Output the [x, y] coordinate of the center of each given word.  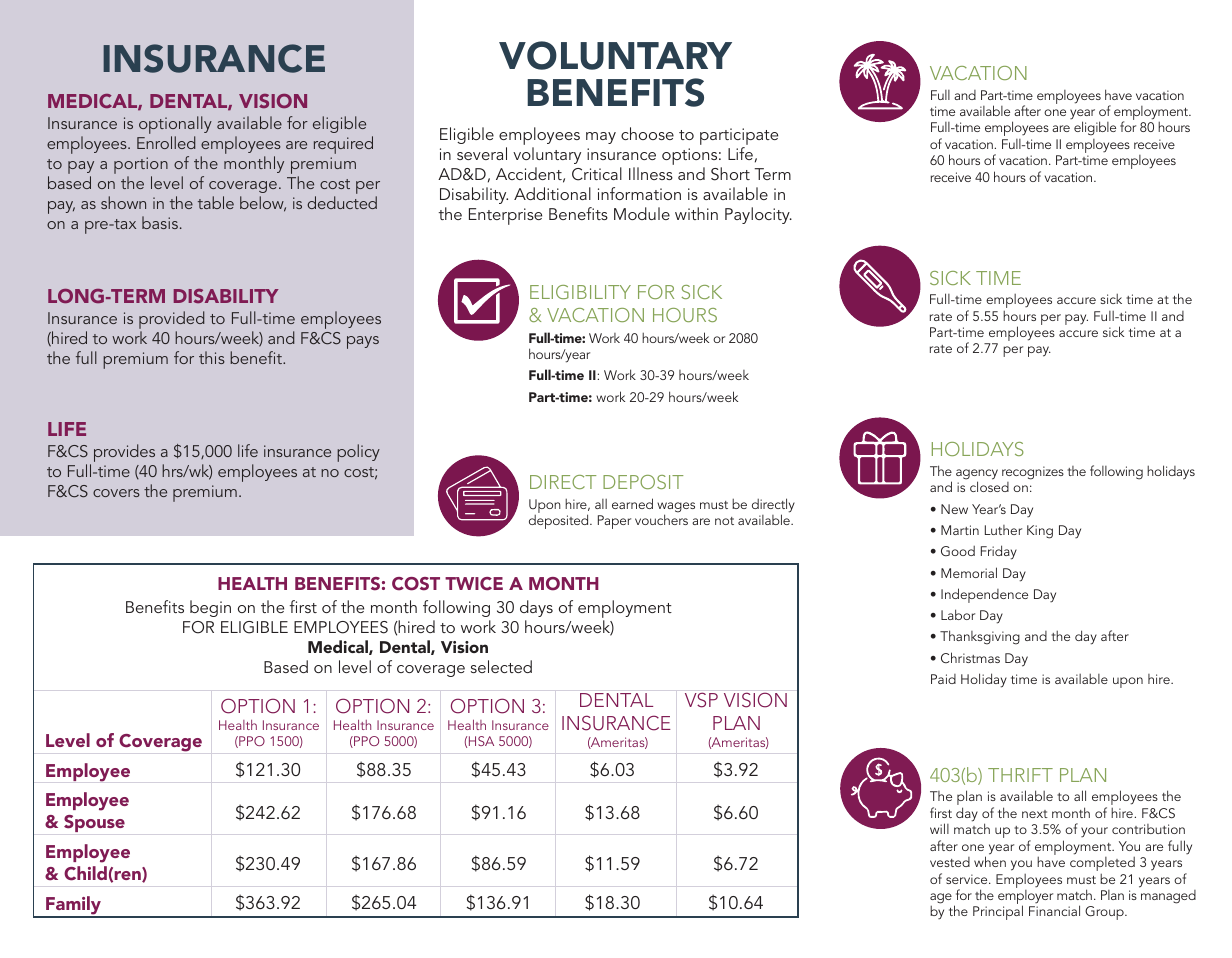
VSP [701, 700]
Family [73, 906]
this [212, 357]
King [1040, 532]
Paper [614, 522]
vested [950, 862]
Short [730, 174]
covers [116, 493]
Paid [943, 679]
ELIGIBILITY [580, 292]
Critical [597, 174]
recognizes [1033, 473]
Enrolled [166, 142]
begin [210, 608]
